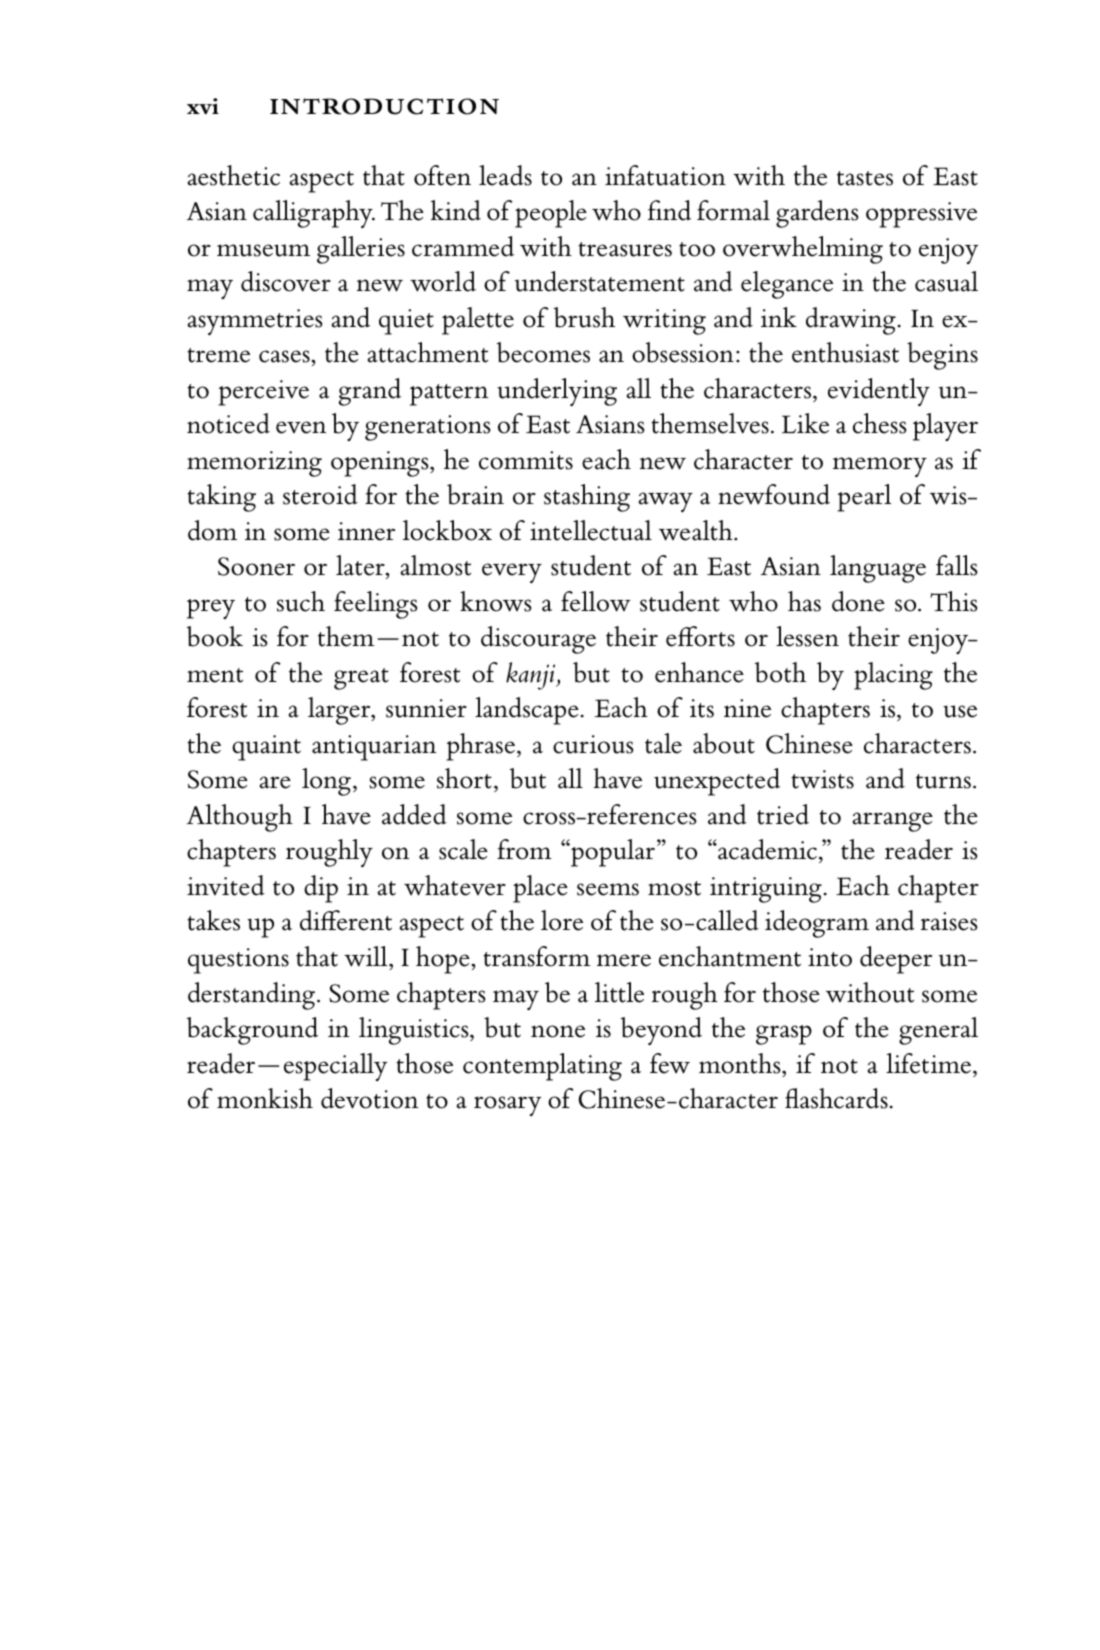 The width and height of the document is (1100, 1650). What do you see at coordinates (505, 175) in the document?
I see `leads` at bounding box center [505, 175].
